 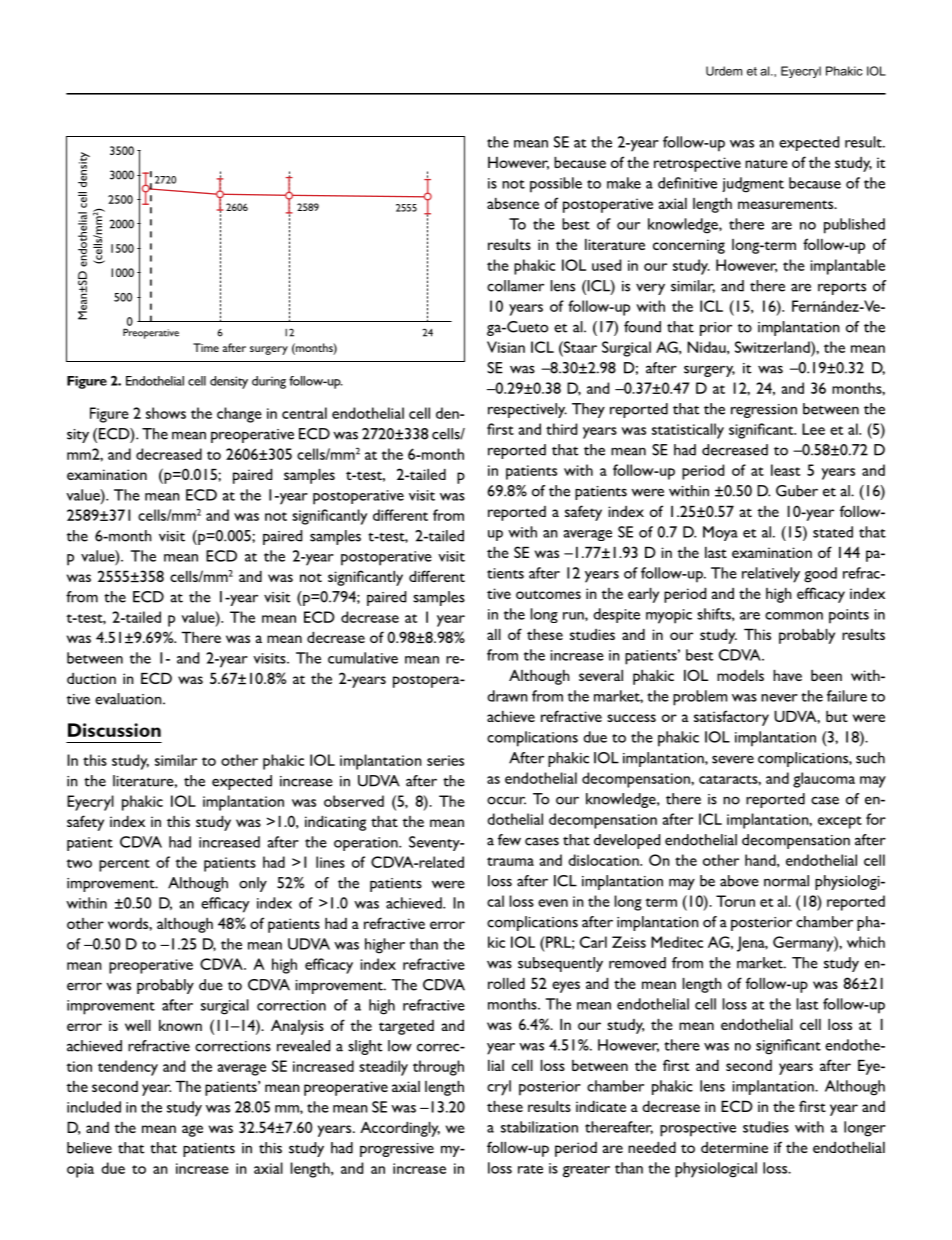 I want to click on Discussion, so click(x=114, y=730).
